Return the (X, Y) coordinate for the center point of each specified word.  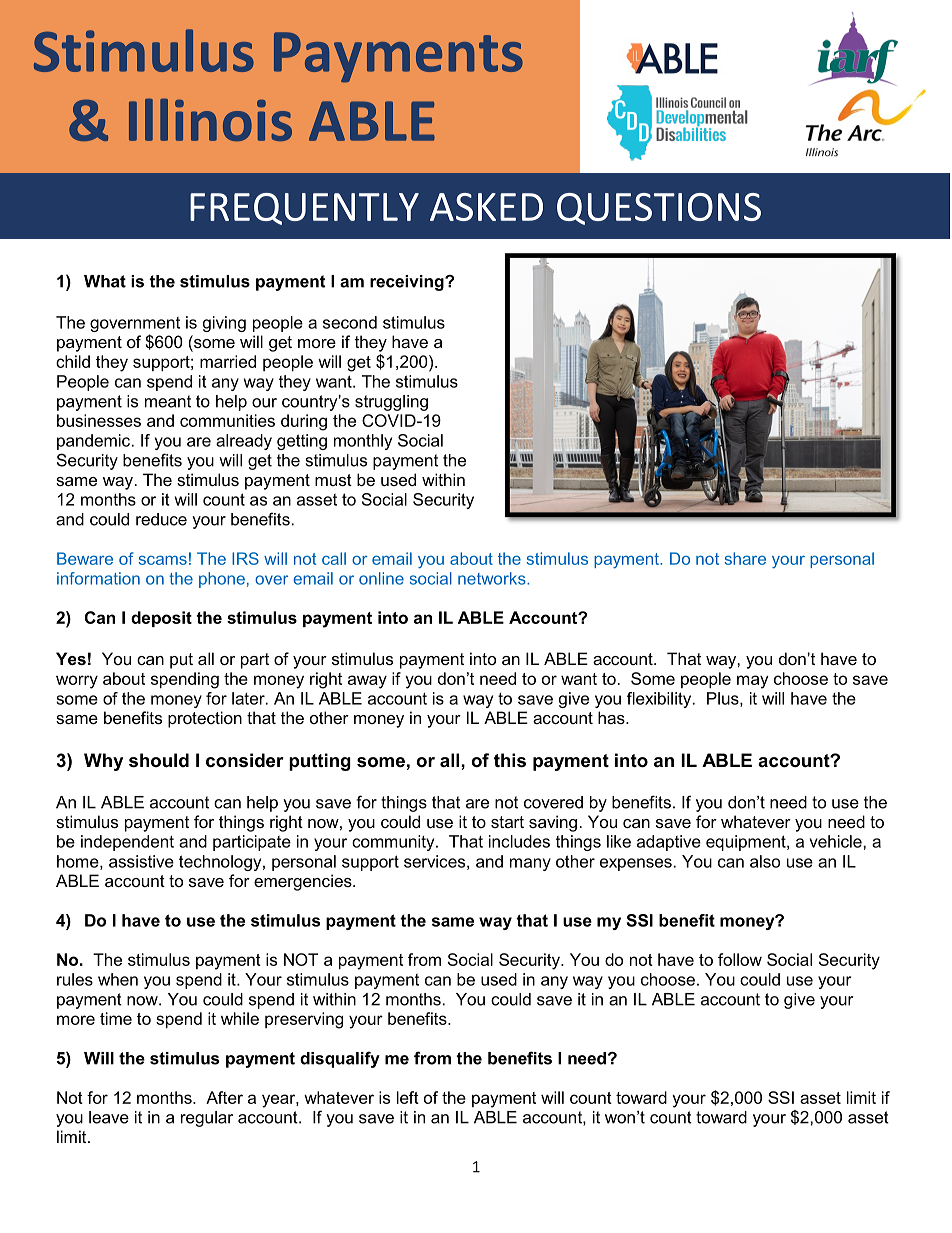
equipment (747, 843)
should (159, 760)
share (745, 558)
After (224, 1097)
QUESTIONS (659, 209)
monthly (363, 442)
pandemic (95, 442)
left (408, 1097)
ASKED (486, 207)
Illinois (210, 119)
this (510, 760)
